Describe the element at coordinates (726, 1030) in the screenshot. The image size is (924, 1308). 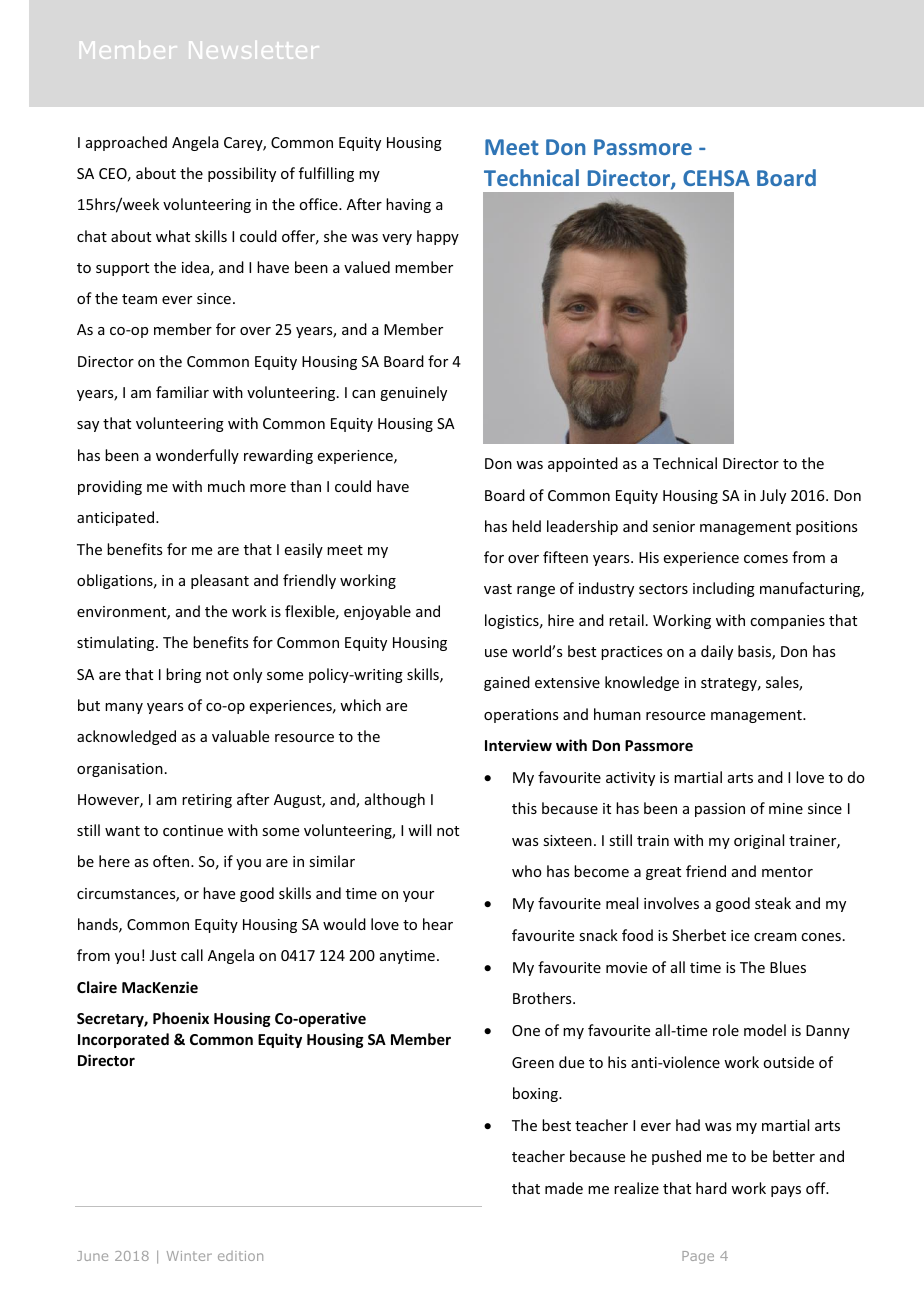
I see `role` at that location.
